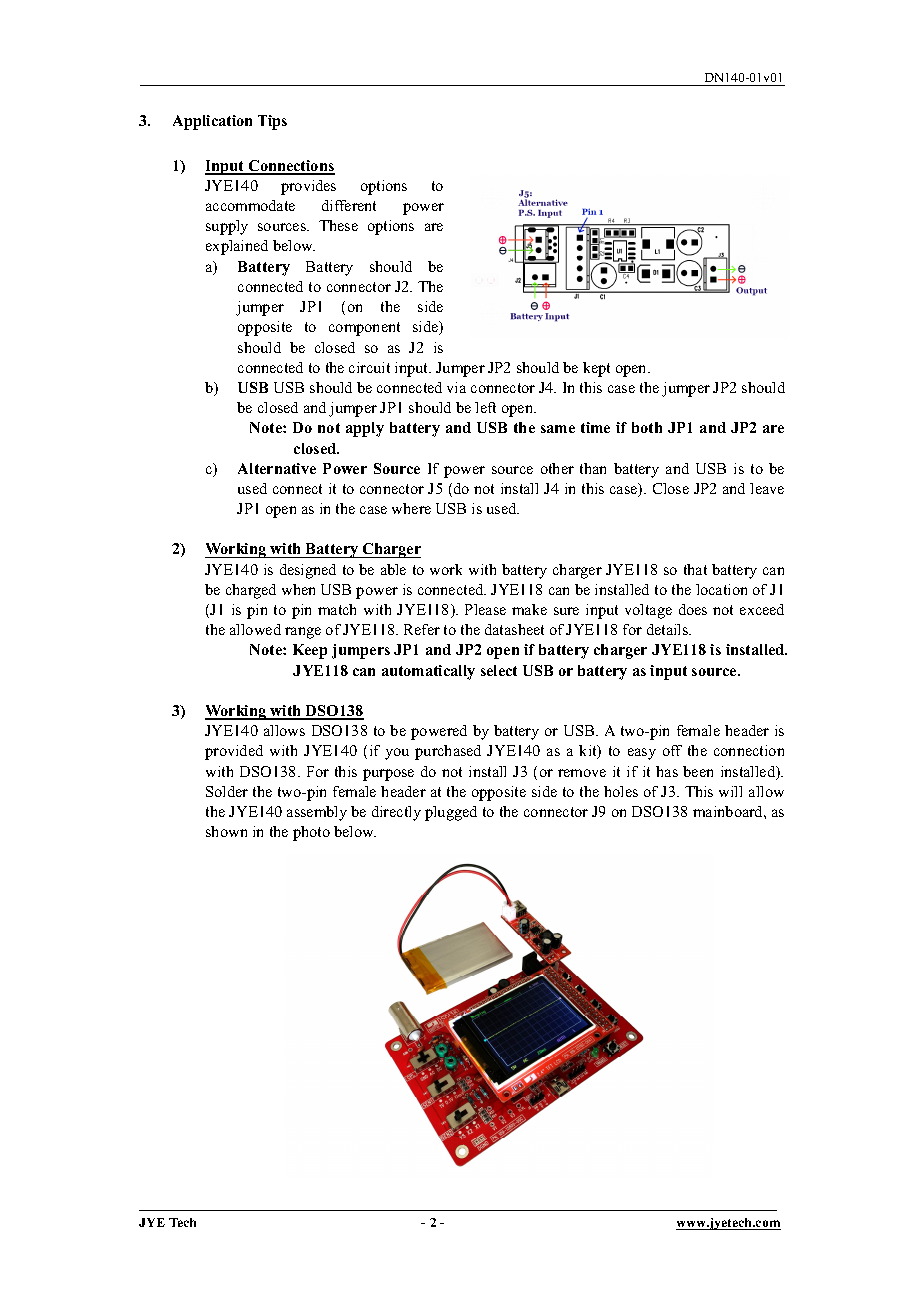 Image resolution: width=924 pixels, height=1308 pixels. What do you see at coordinates (557, 468) in the image?
I see `other` at bounding box center [557, 468].
